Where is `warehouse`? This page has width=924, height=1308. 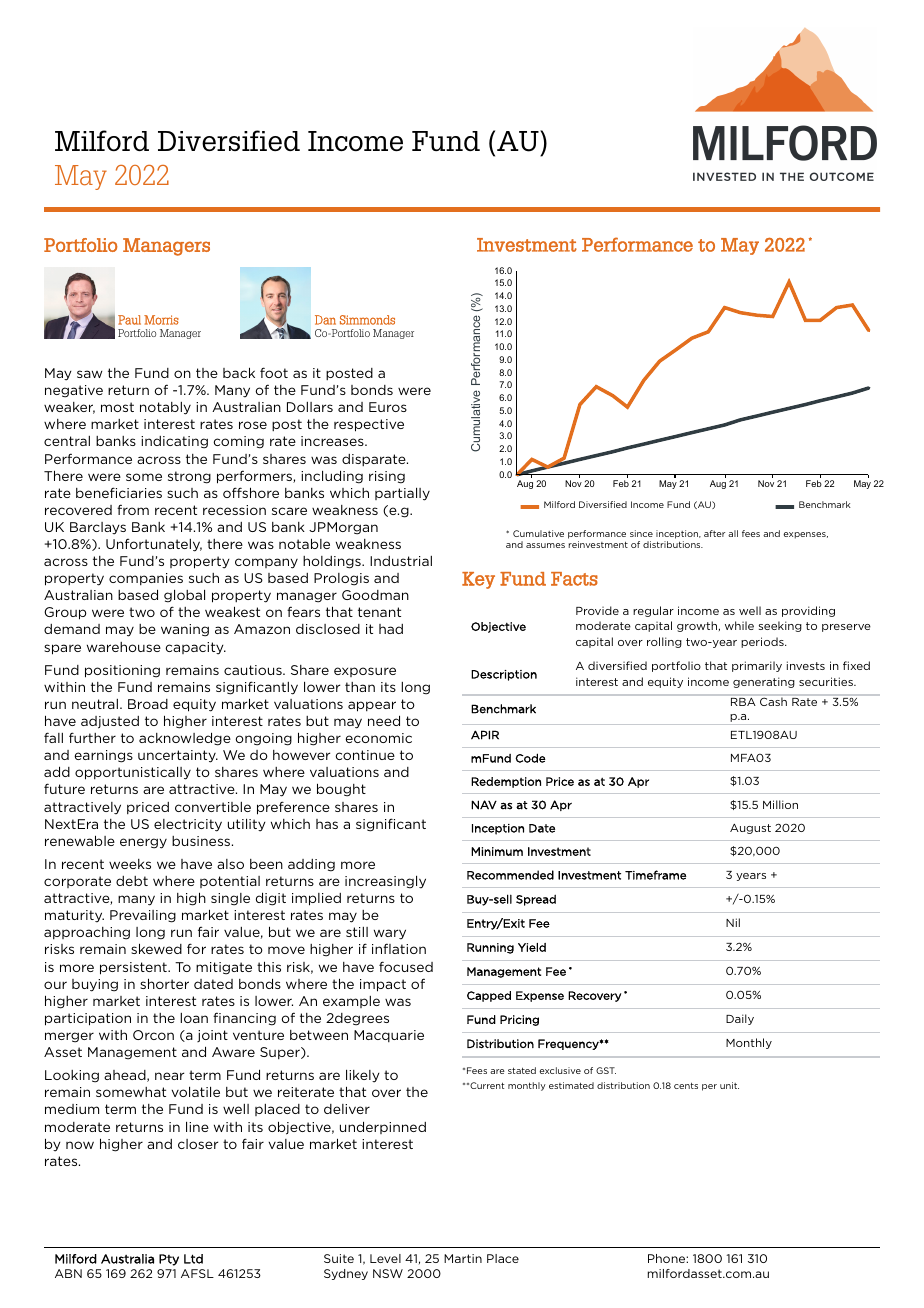
warehouse is located at coordinates (124, 647).
